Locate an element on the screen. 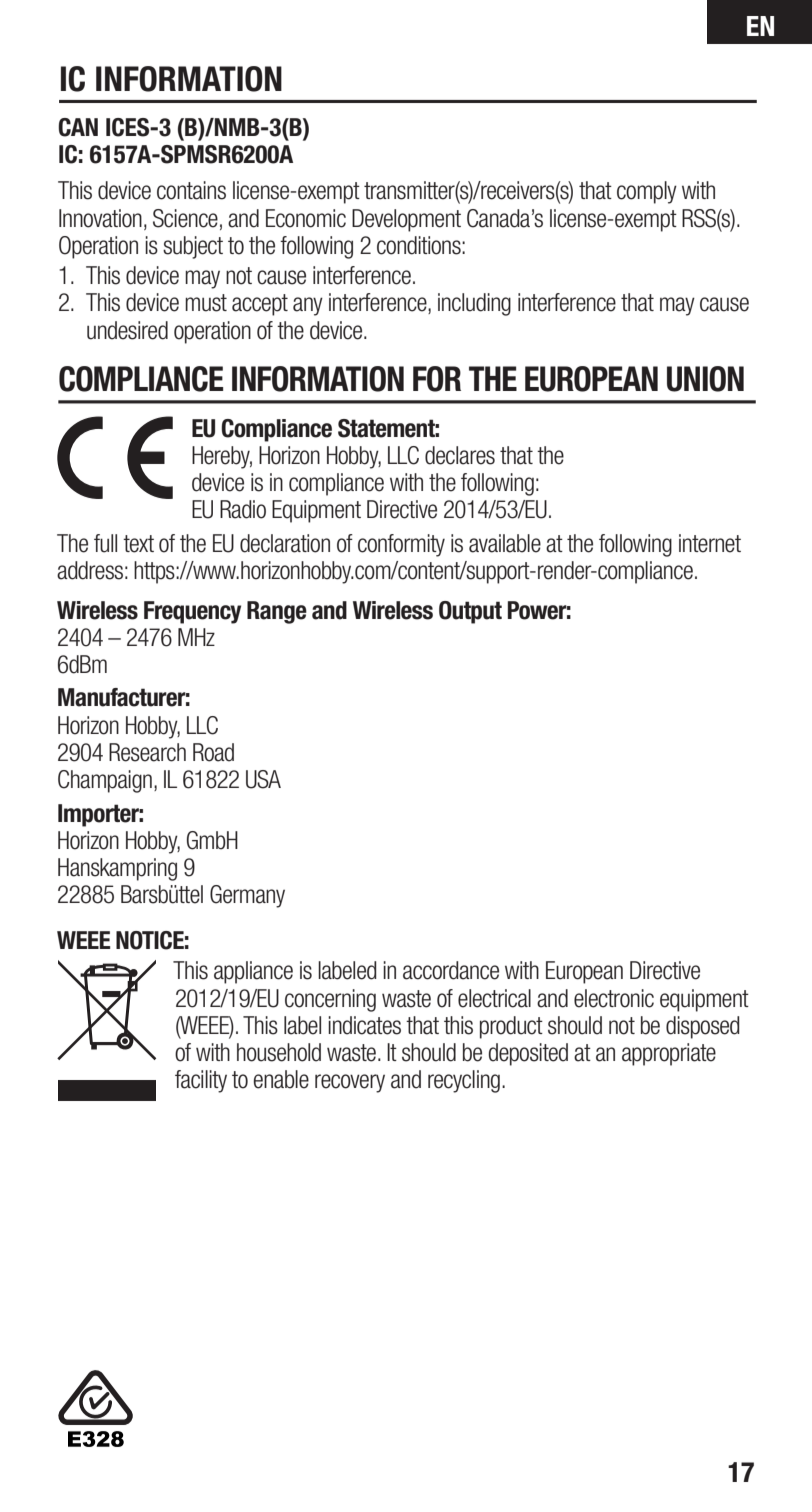 This screenshot has width=812, height=1512. facility is located at coordinates (201, 1081).
